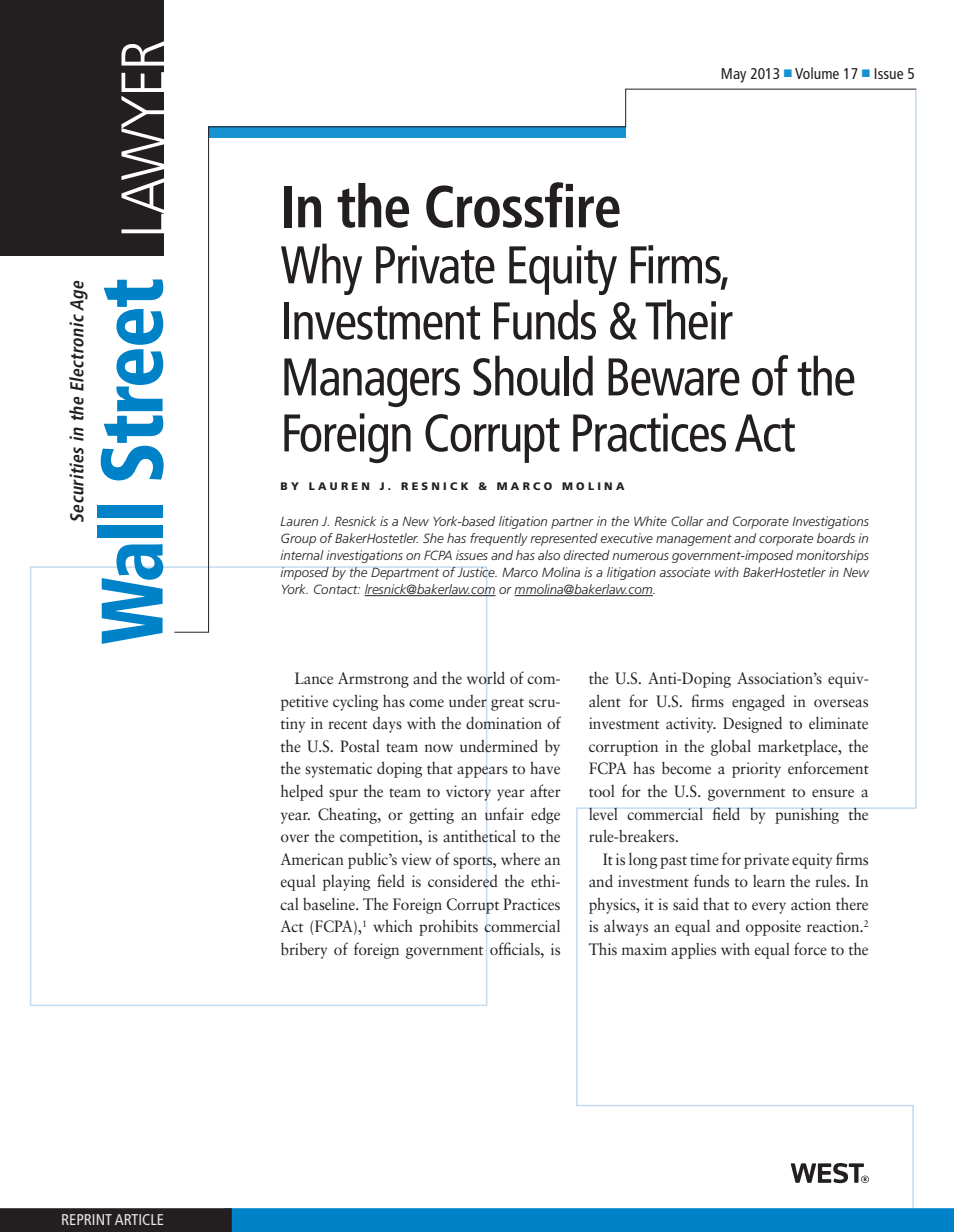  I want to click on Crossfire, so click(523, 205).
